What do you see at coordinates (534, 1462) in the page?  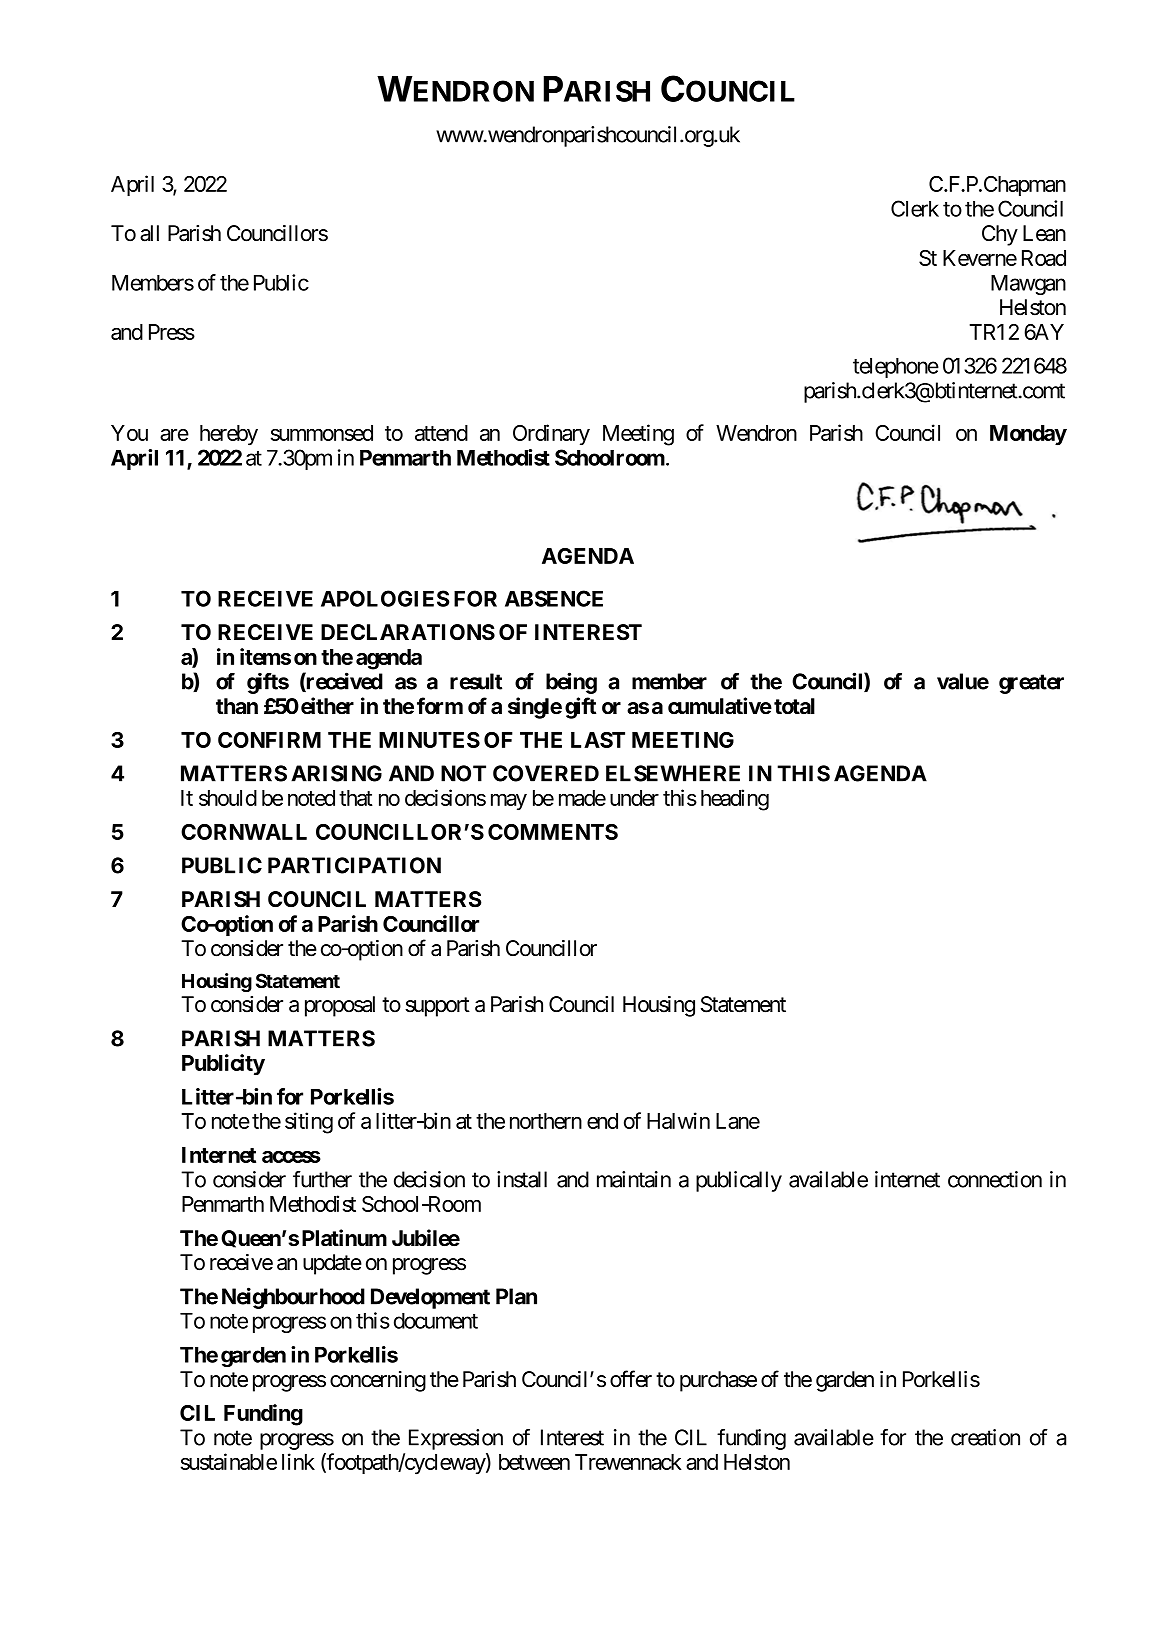 I see `between` at bounding box center [534, 1462].
